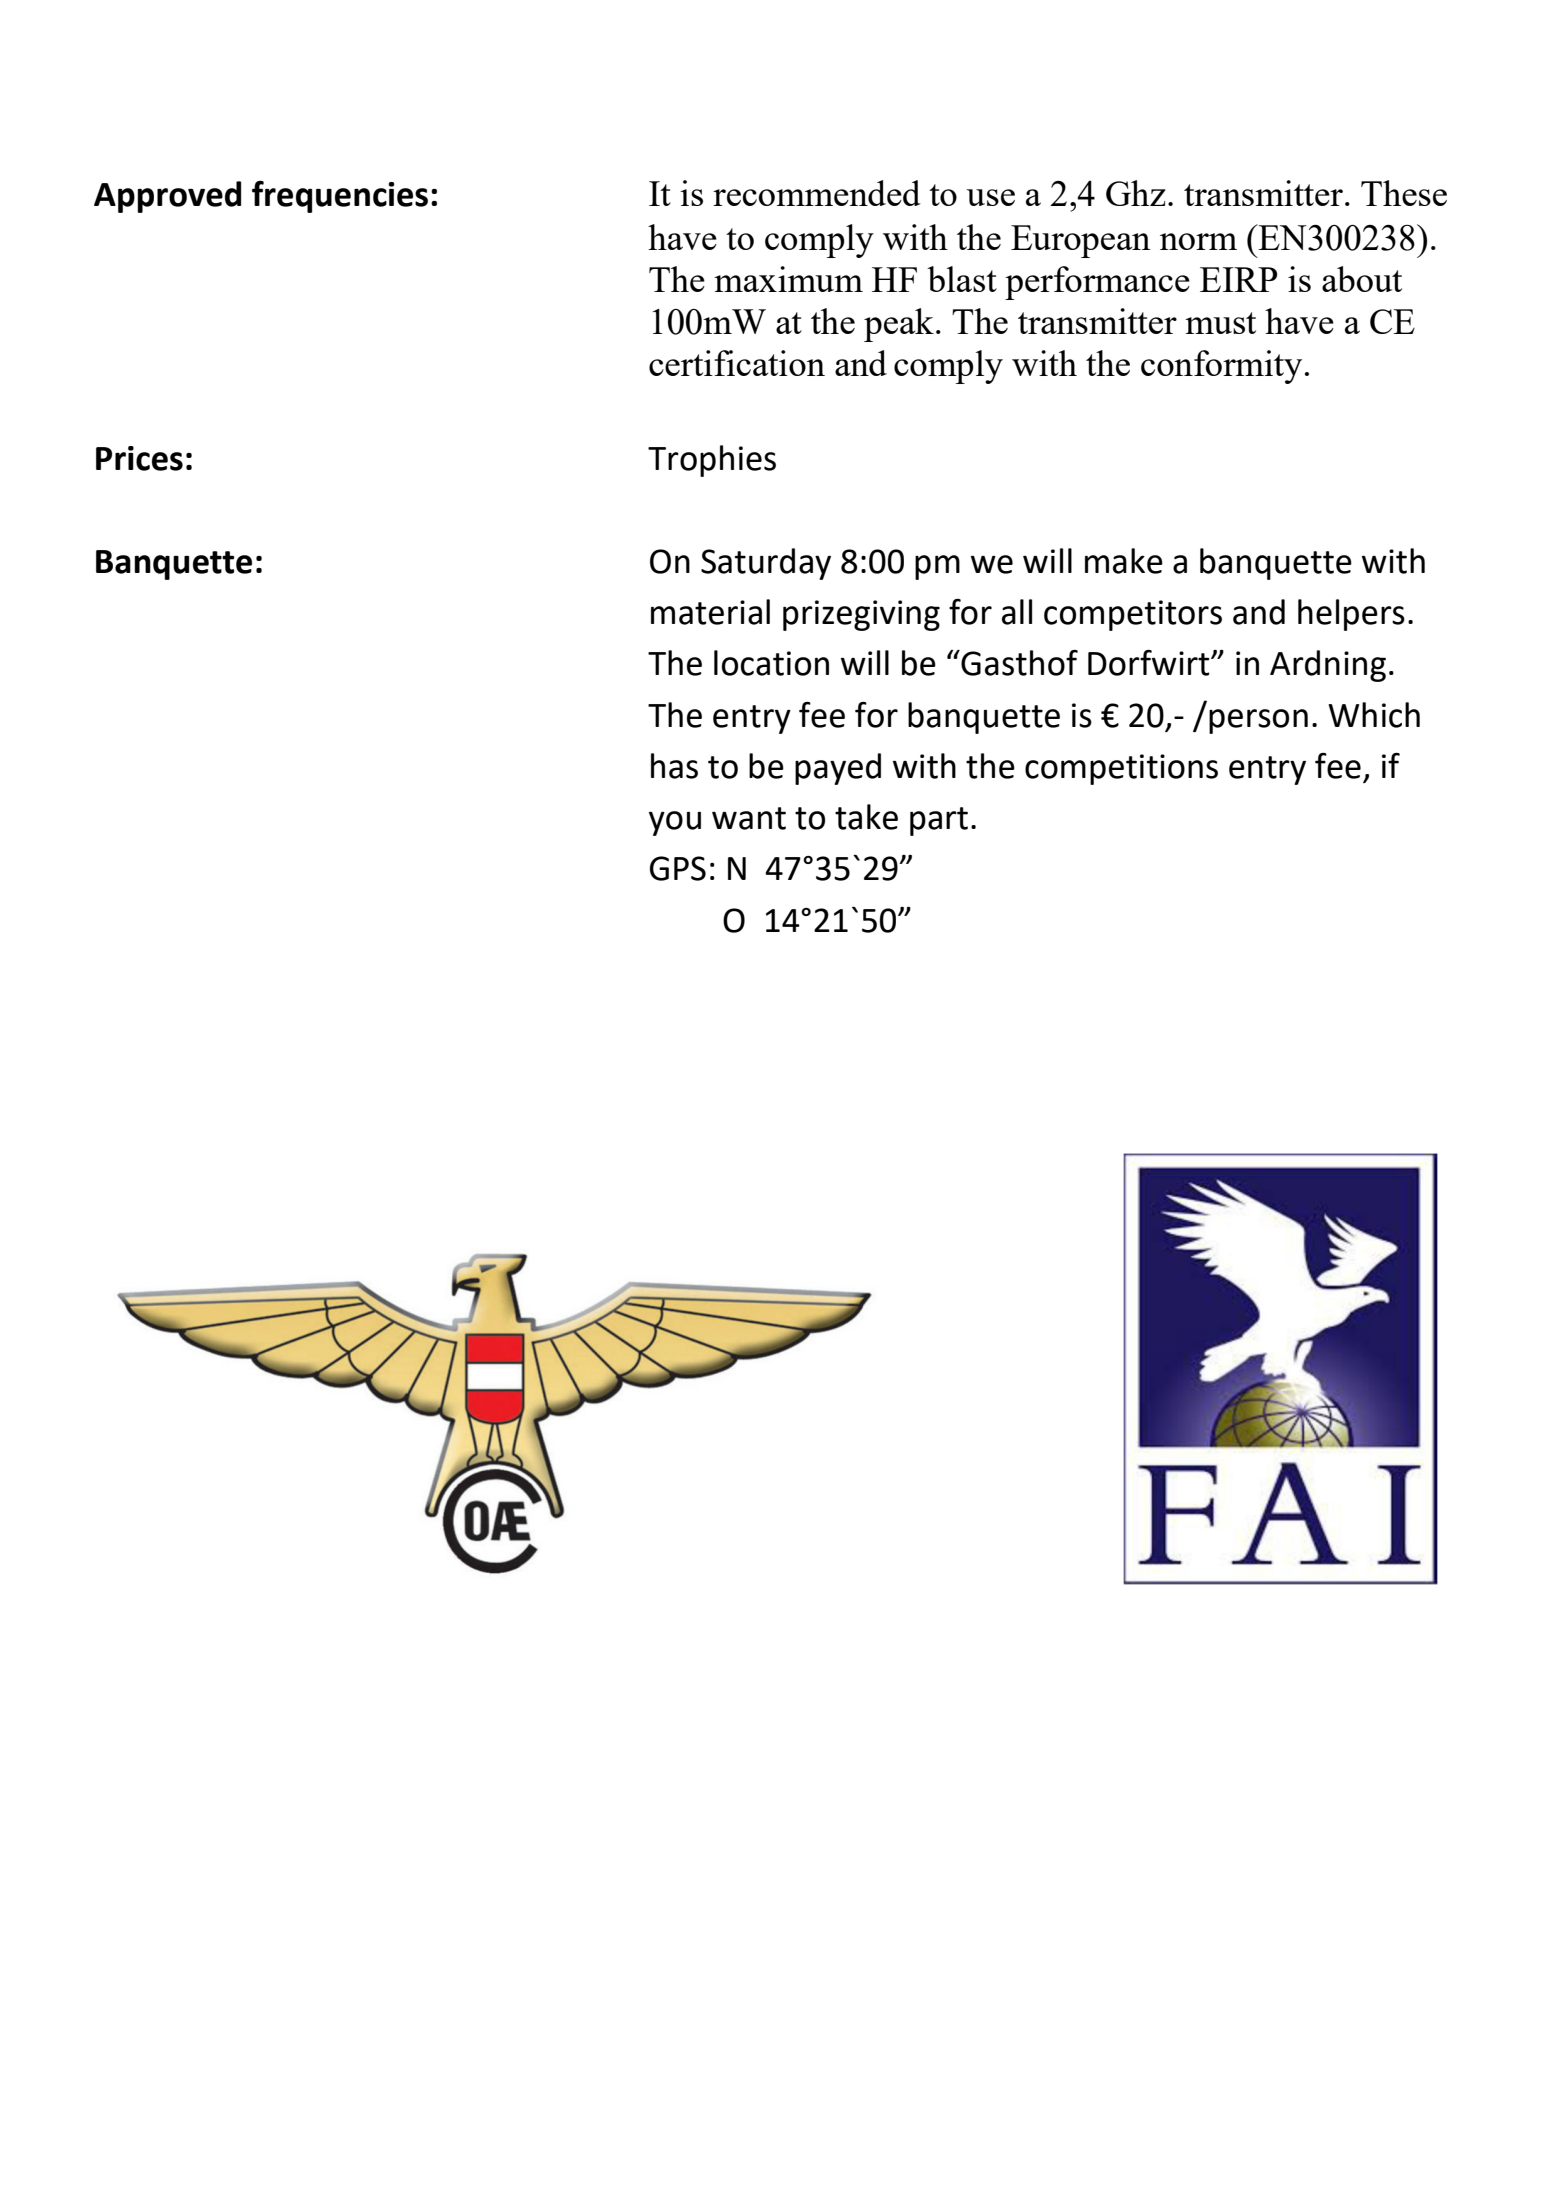  What do you see at coordinates (1121, 769) in the document?
I see `competitions` at bounding box center [1121, 769].
